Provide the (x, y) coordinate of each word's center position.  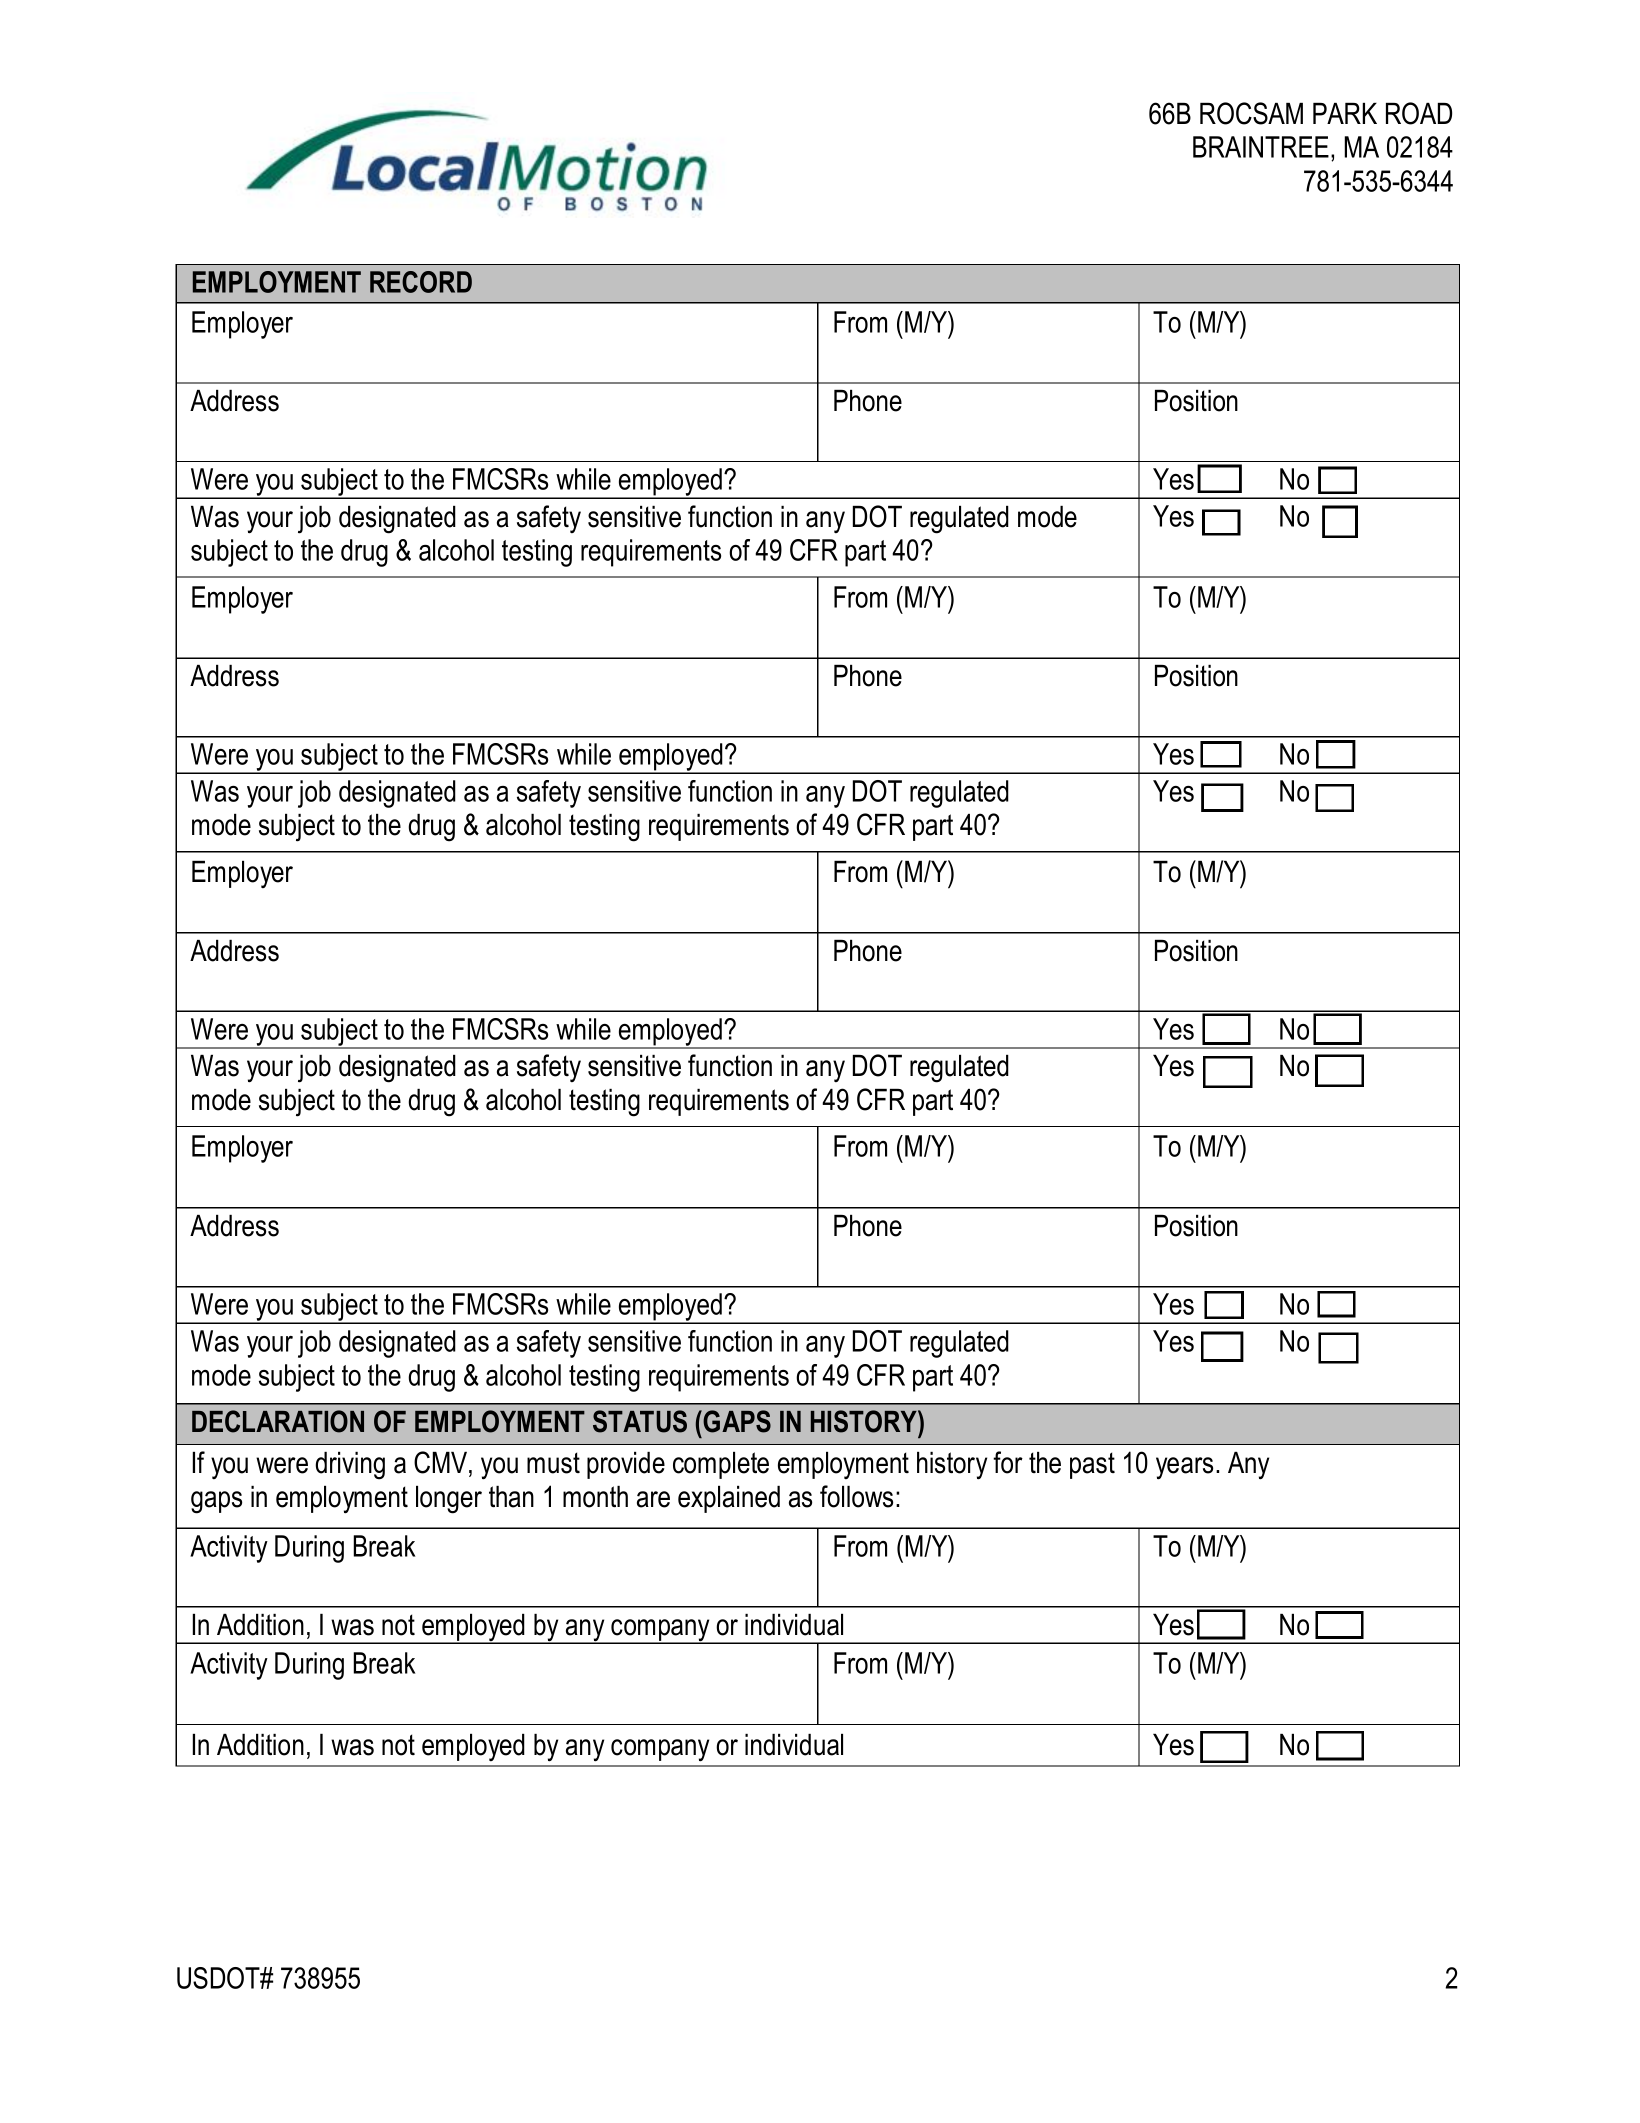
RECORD (421, 282)
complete (721, 1465)
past (1092, 1465)
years (1184, 1468)
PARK (1345, 113)
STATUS (640, 1421)
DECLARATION (278, 1421)
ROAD (1419, 113)
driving (350, 1466)
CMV (442, 1463)
